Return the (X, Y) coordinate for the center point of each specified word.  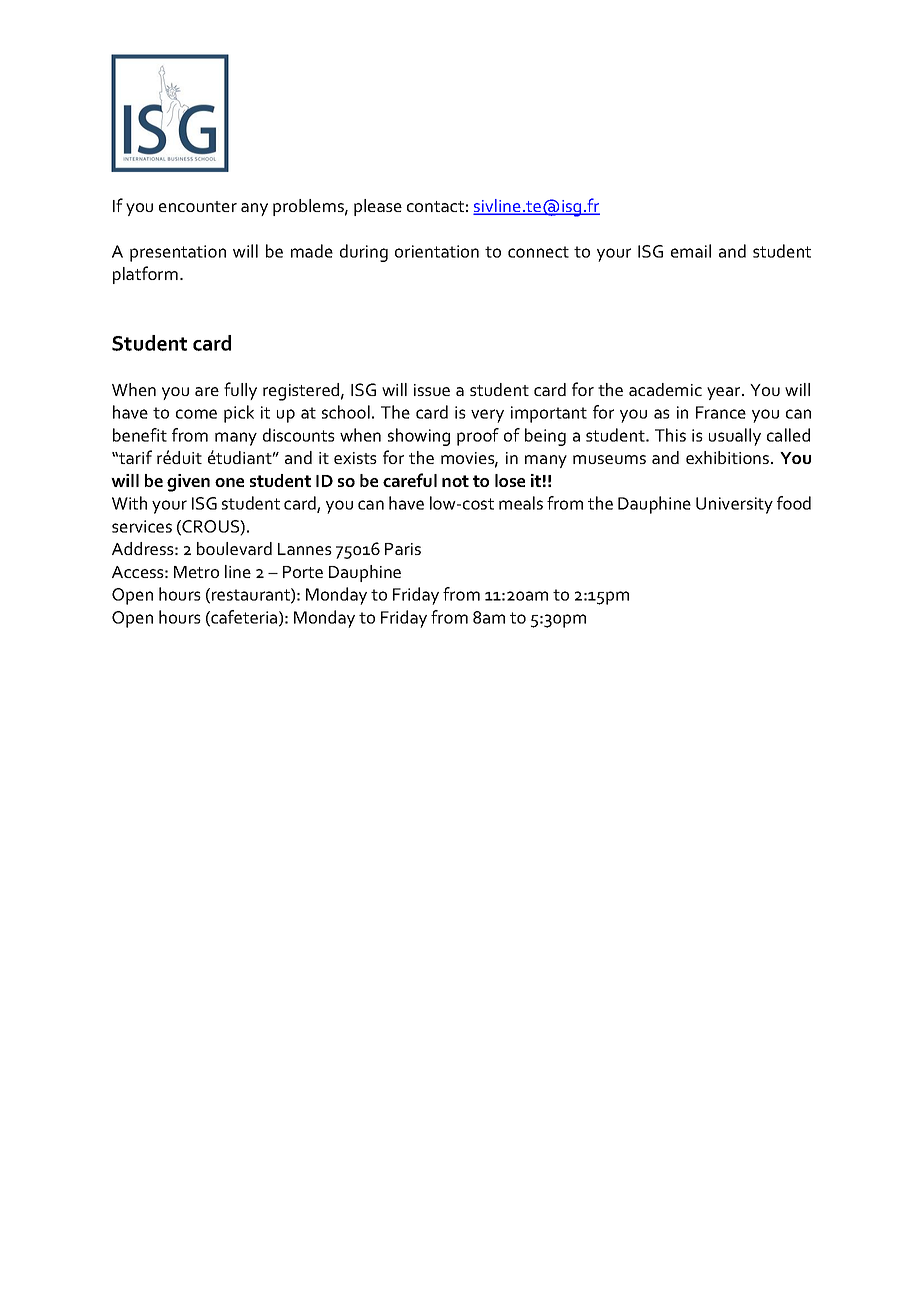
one (229, 482)
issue (432, 390)
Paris (403, 549)
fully (240, 391)
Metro (196, 572)
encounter (198, 206)
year (725, 393)
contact (435, 206)
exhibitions (727, 457)
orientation (437, 251)
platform (145, 275)
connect (538, 252)
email (691, 251)
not (455, 481)
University (734, 505)
